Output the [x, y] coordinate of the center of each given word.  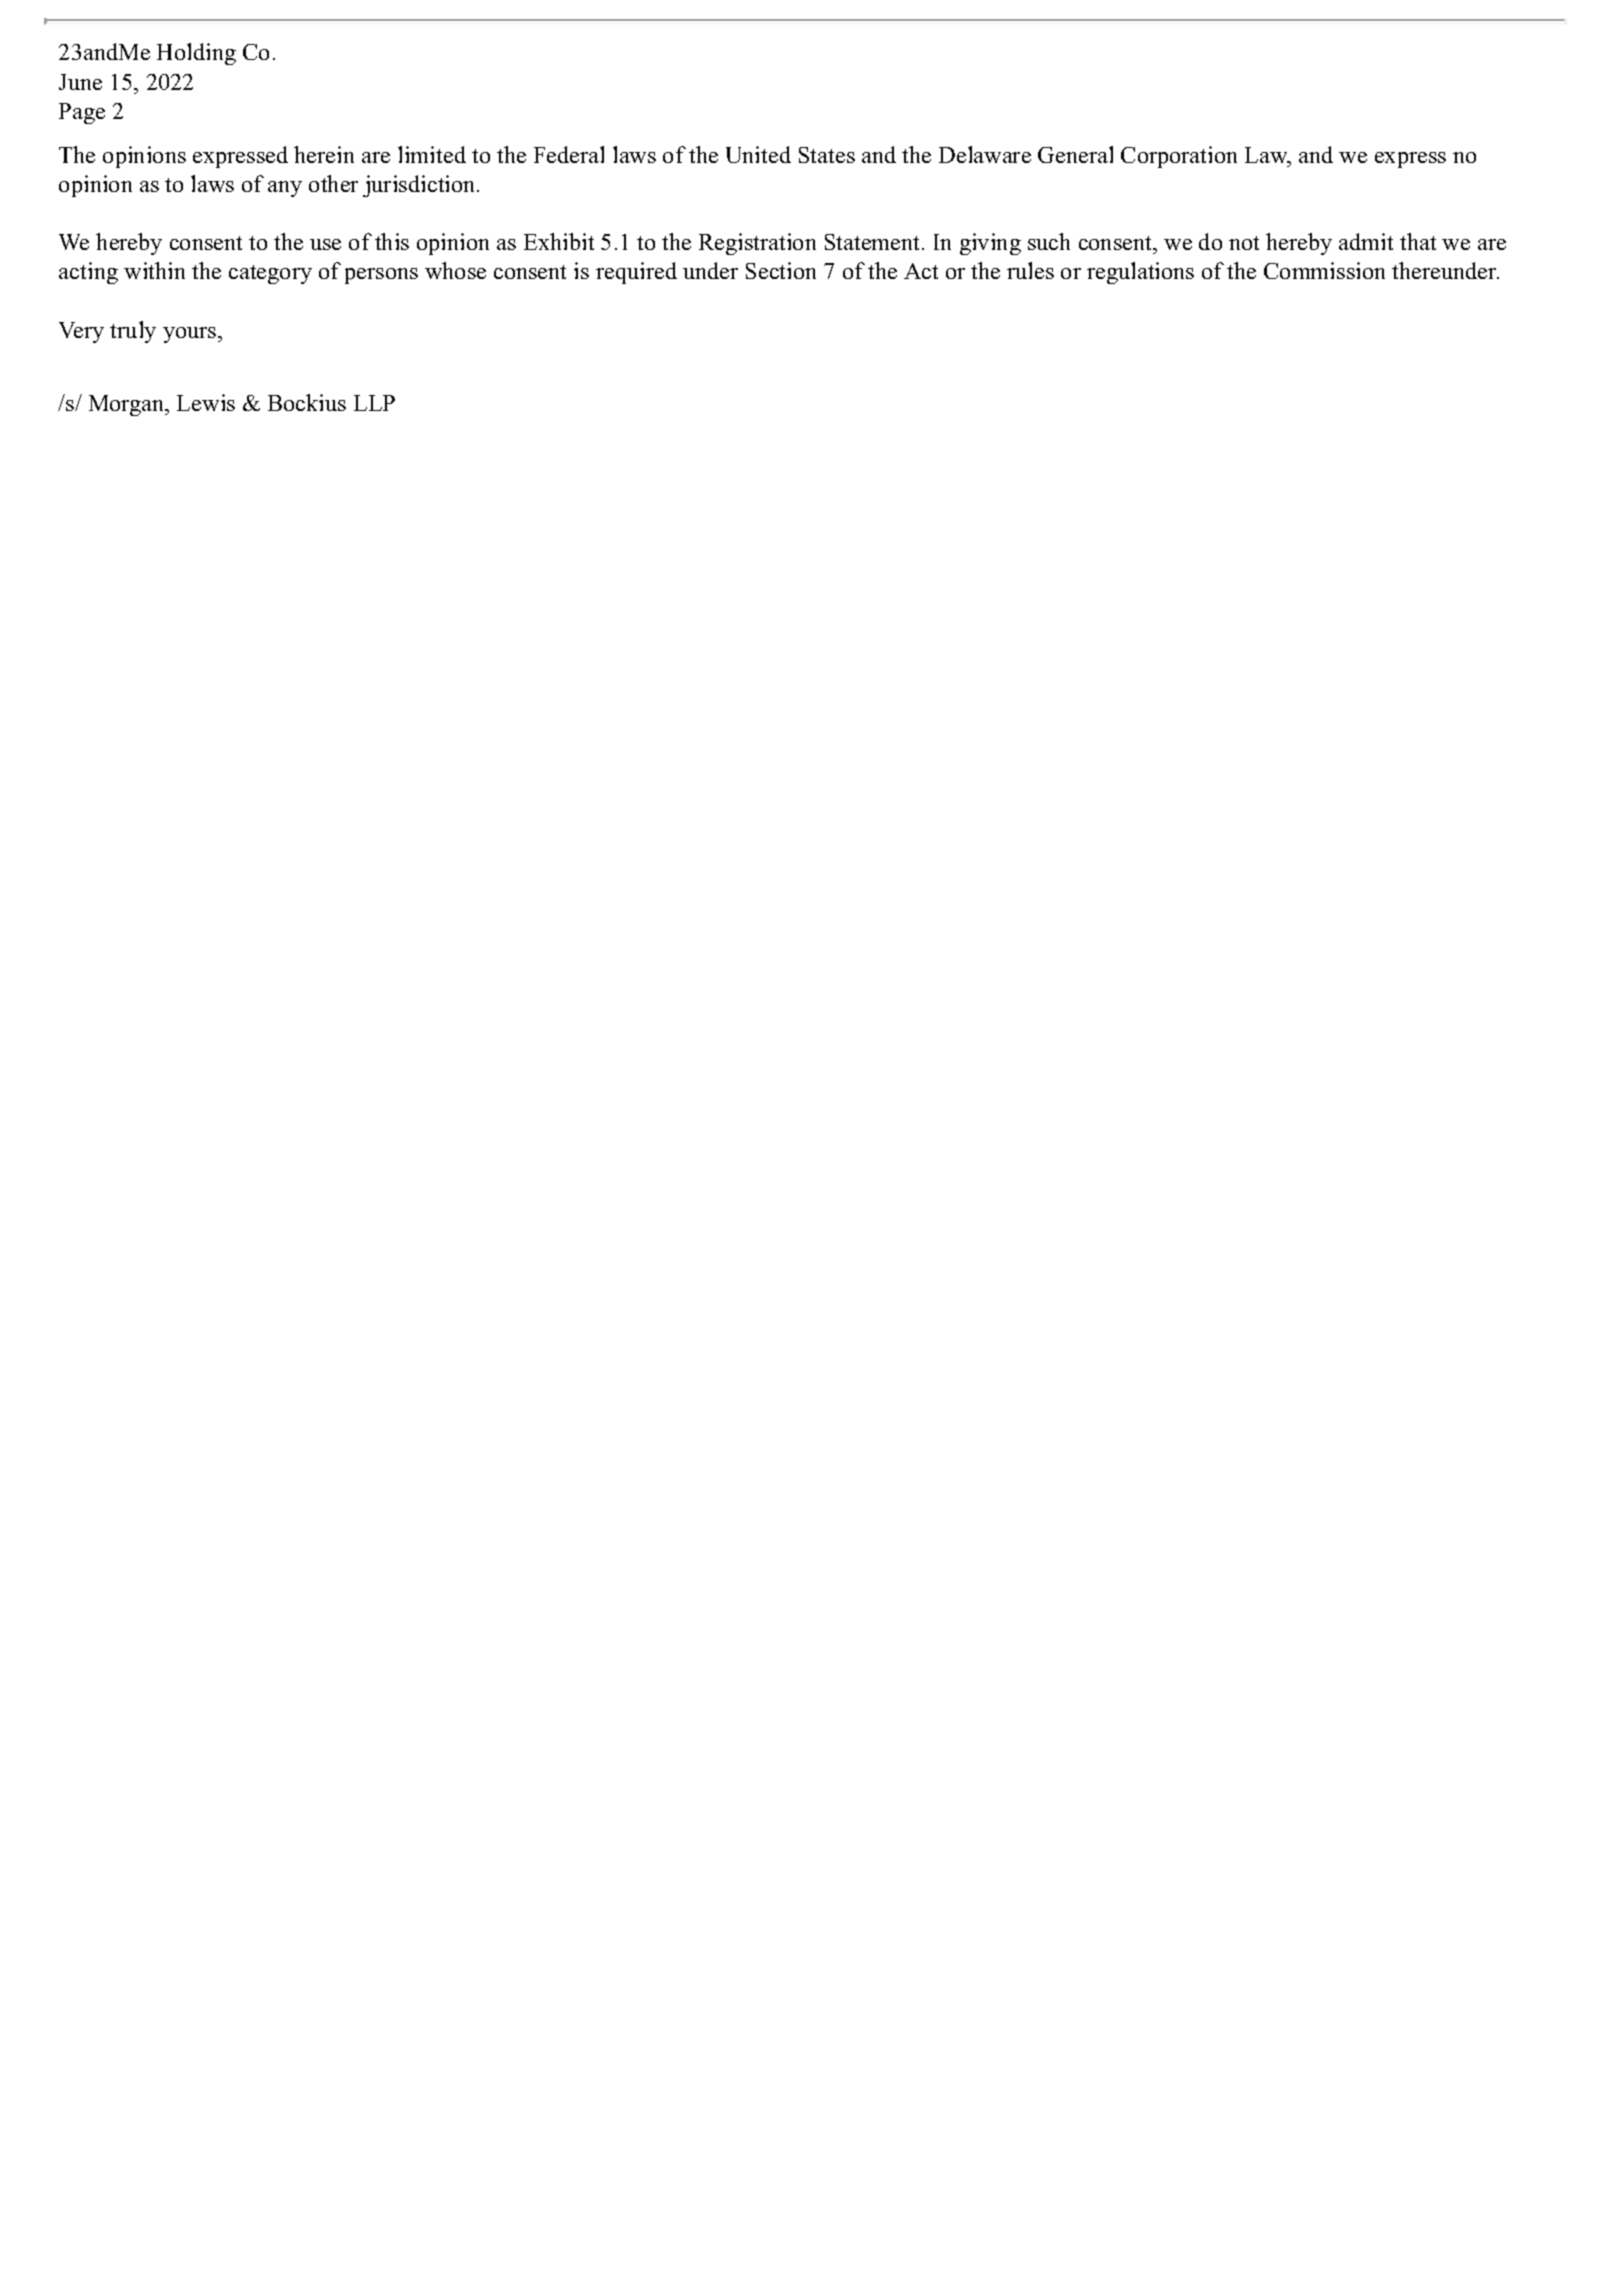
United [758, 154]
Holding [196, 54]
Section [781, 270]
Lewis [206, 402]
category [270, 274]
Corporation [1179, 157]
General [1075, 154]
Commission [1324, 270]
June [80, 82]
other [333, 183]
